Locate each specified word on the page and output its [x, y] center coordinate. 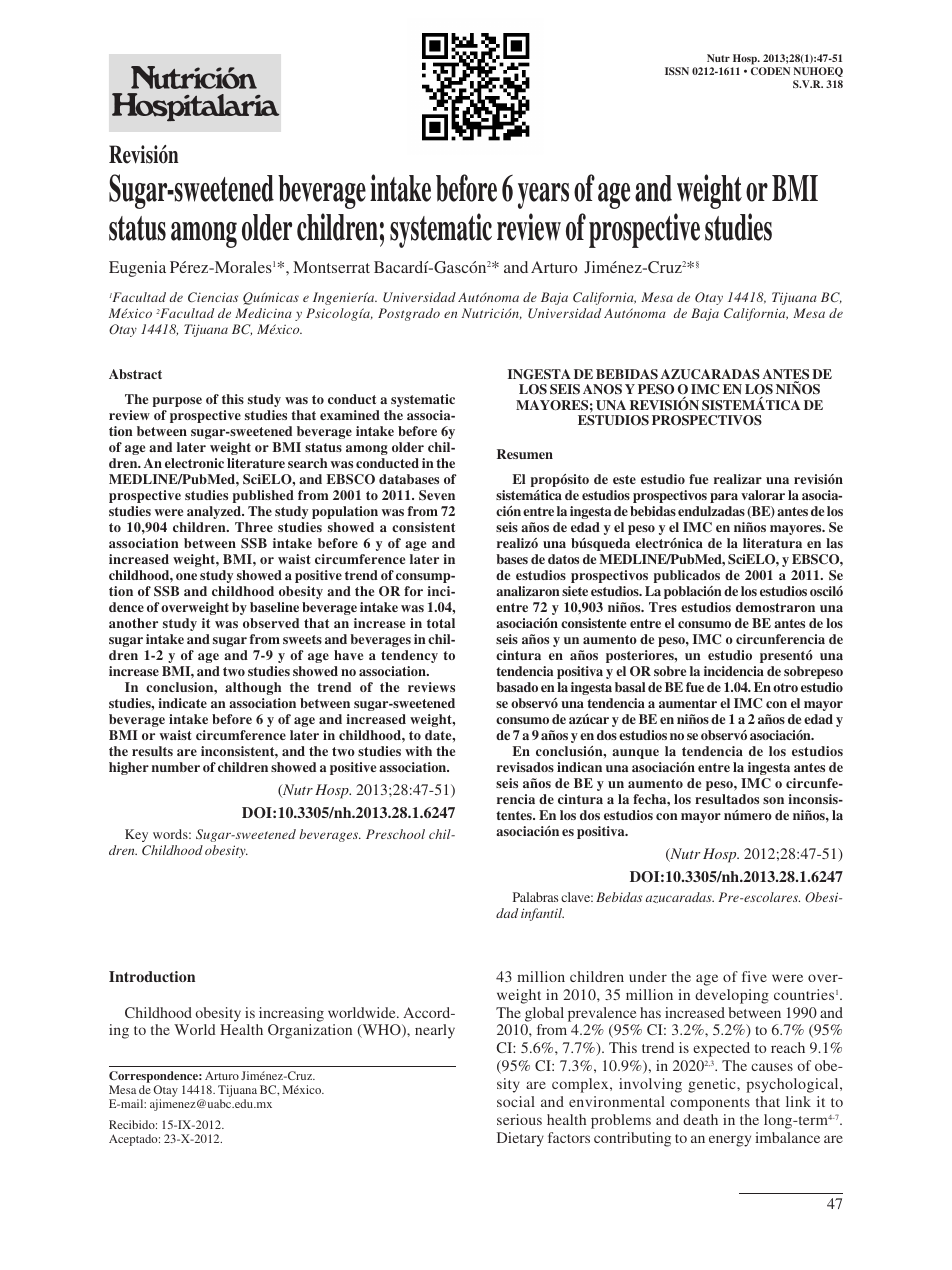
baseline [274, 607]
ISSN [677, 71]
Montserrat [331, 267]
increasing [291, 1014]
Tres [663, 607]
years [543, 196]
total [441, 623]
